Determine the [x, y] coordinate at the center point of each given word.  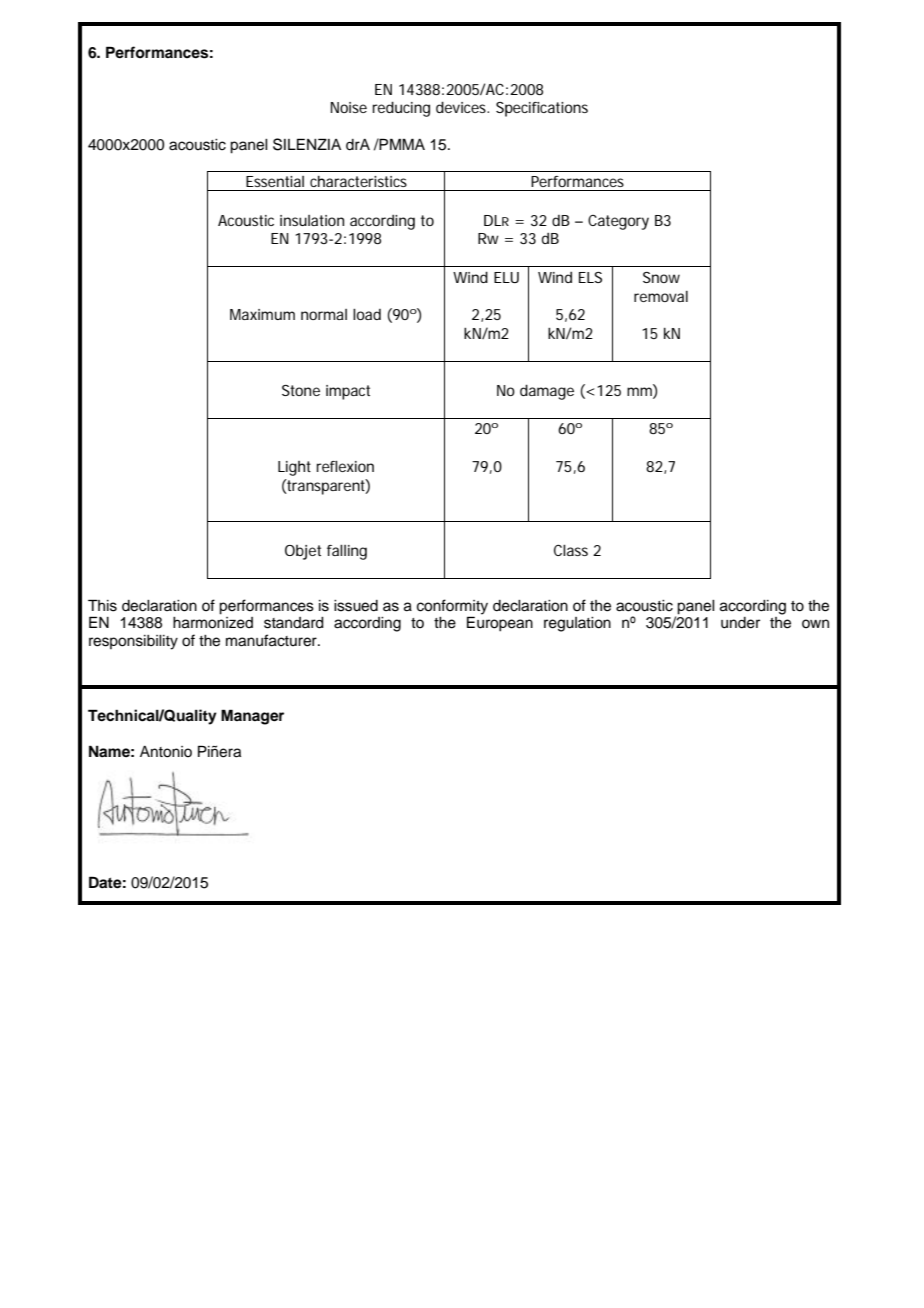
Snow [661, 277]
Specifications [542, 109]
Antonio [166, 752]
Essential [275, 181]
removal [661, 296]
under [740, 623]
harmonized [213, 623]
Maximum [262, 314]
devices [462, 107]
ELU [506, 277]
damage [547, 392]
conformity [452, 607]
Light [294, 468]
